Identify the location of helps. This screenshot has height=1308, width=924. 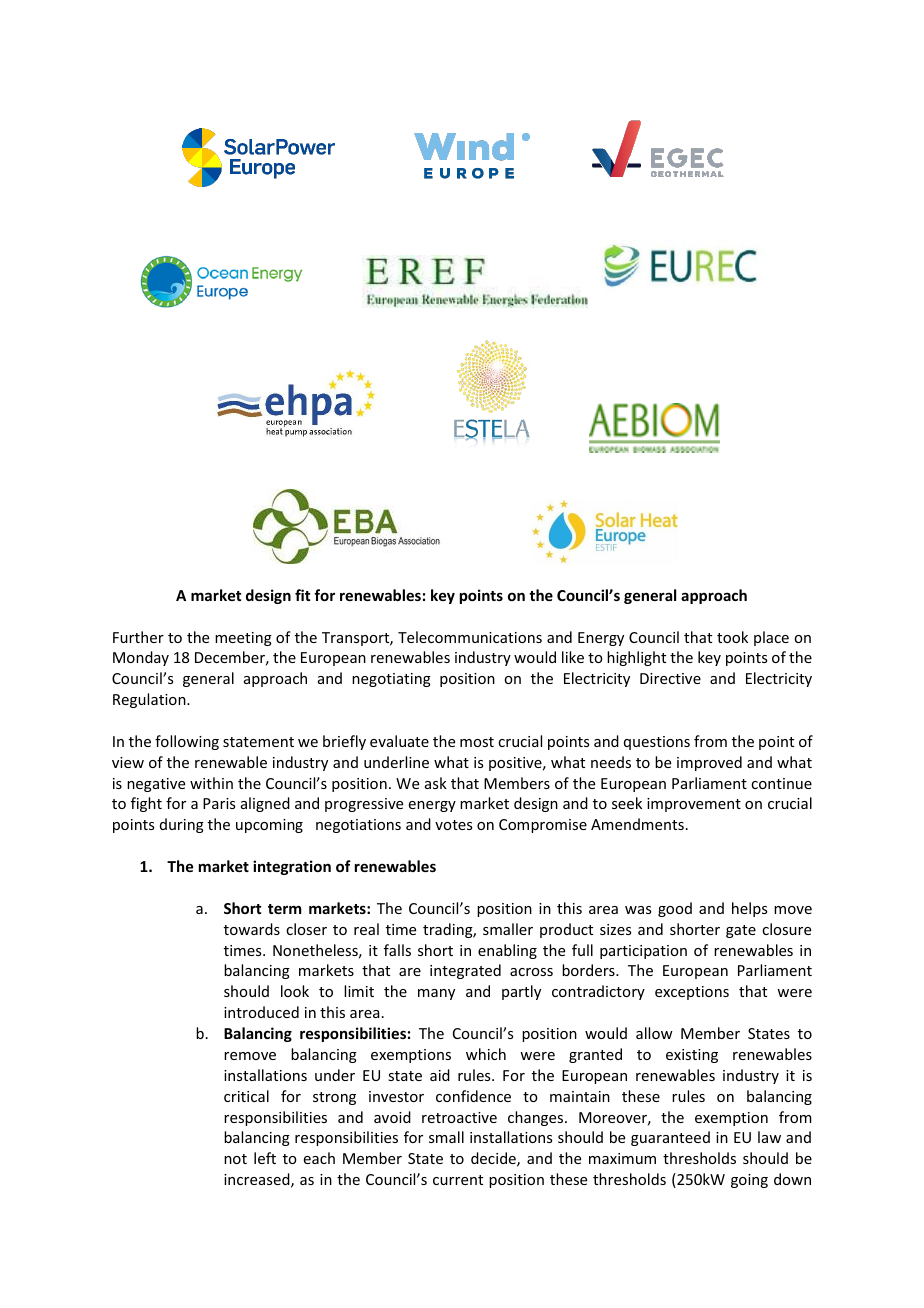
(749, 909).
